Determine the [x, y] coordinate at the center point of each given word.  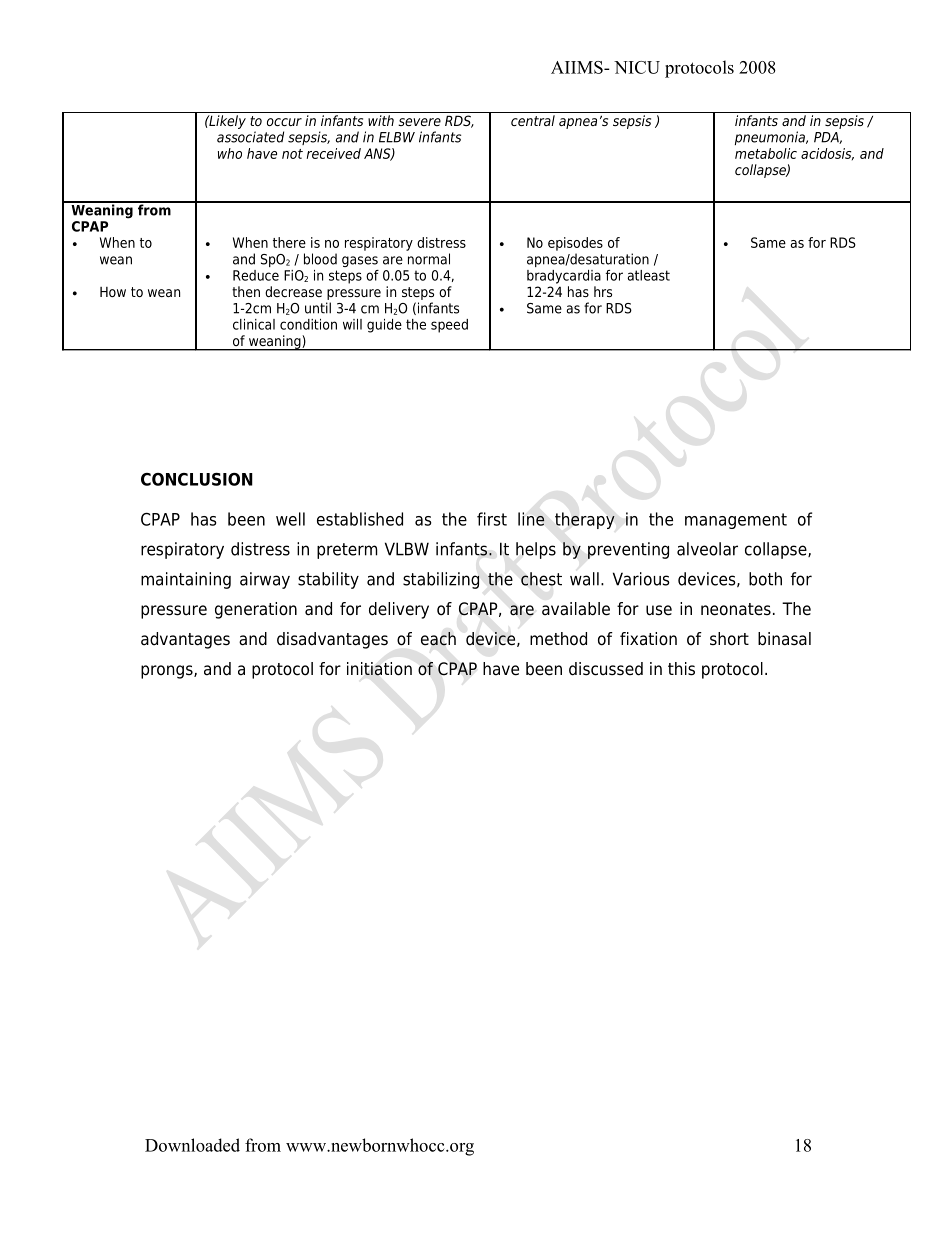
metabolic [766, 153]
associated [250, 137]
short [729, 639]
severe [419, 122]
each [438, 639]
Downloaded [192, 1145]
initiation [379, 669]
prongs [168, 672]
